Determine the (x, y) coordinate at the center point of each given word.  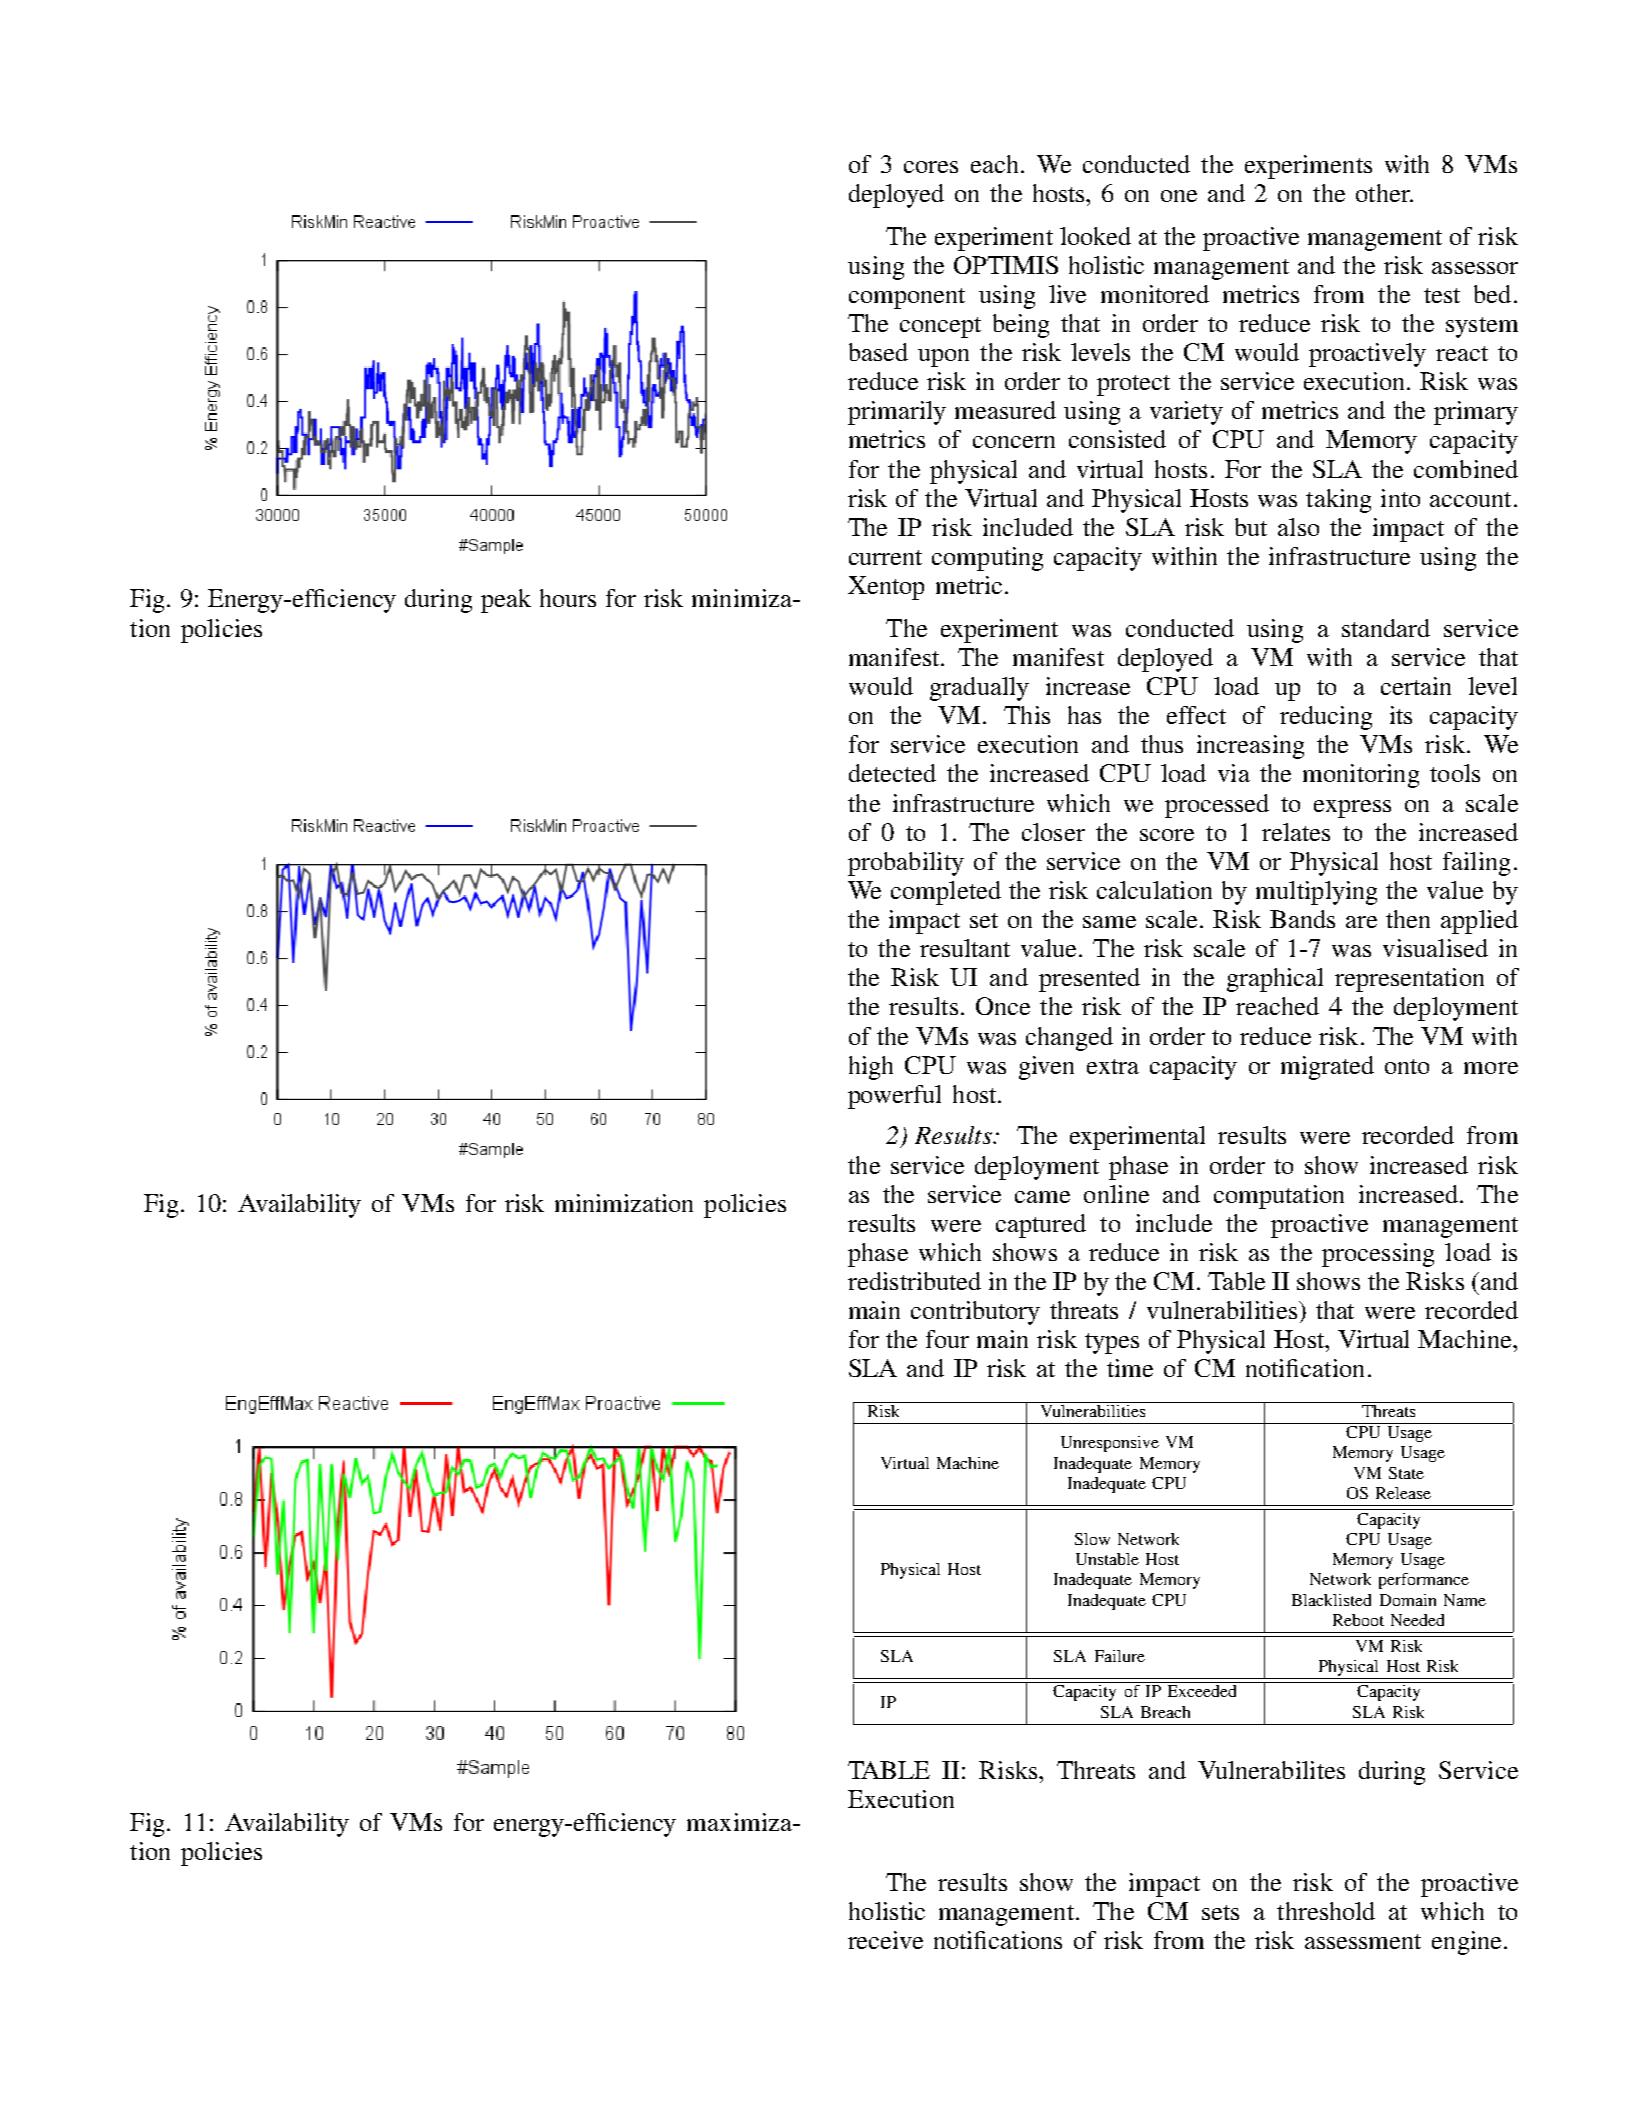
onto (1407, 1066)
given (1046, 1068)
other (1384, 193)
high (871, 1068)
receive (885, 1940)
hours (568, 598)
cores (931, 167)
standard (1386, 628)
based (878, 352)
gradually (979, 689)
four (947, 1339)
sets (1220, 1912)
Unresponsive (1110, 1444)
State (1406, 1473)
